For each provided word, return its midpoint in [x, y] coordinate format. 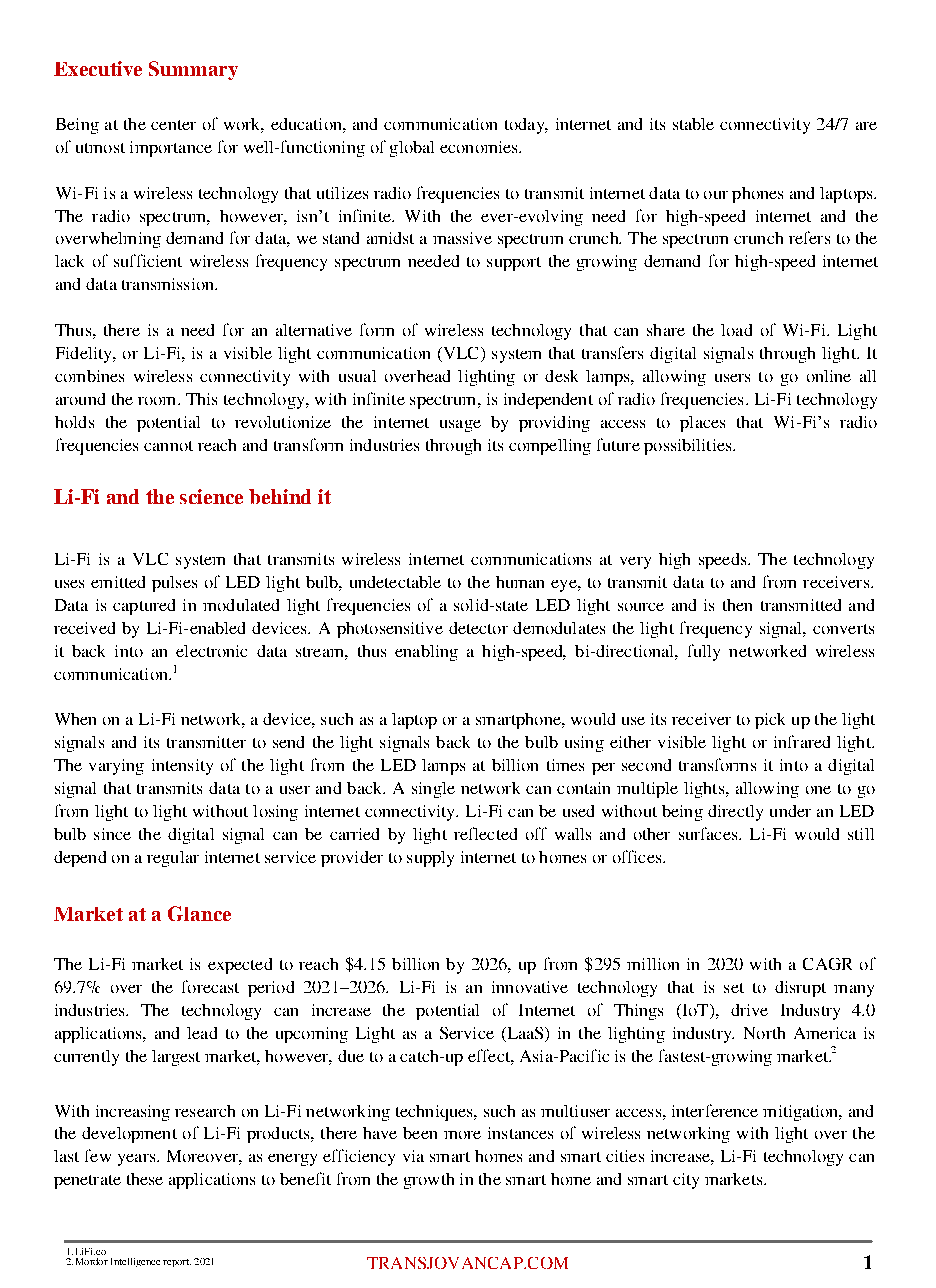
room [158, 401]
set [734, 988]
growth [429, 1181]
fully [704, 652]
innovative [530, 987]
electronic [211, 651]
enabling [426, 653]
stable [693, 124]
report [177, 1263]
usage [460, 426]
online [829, 376]
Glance [199, 913]
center [173, 125]
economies [480, 147]
